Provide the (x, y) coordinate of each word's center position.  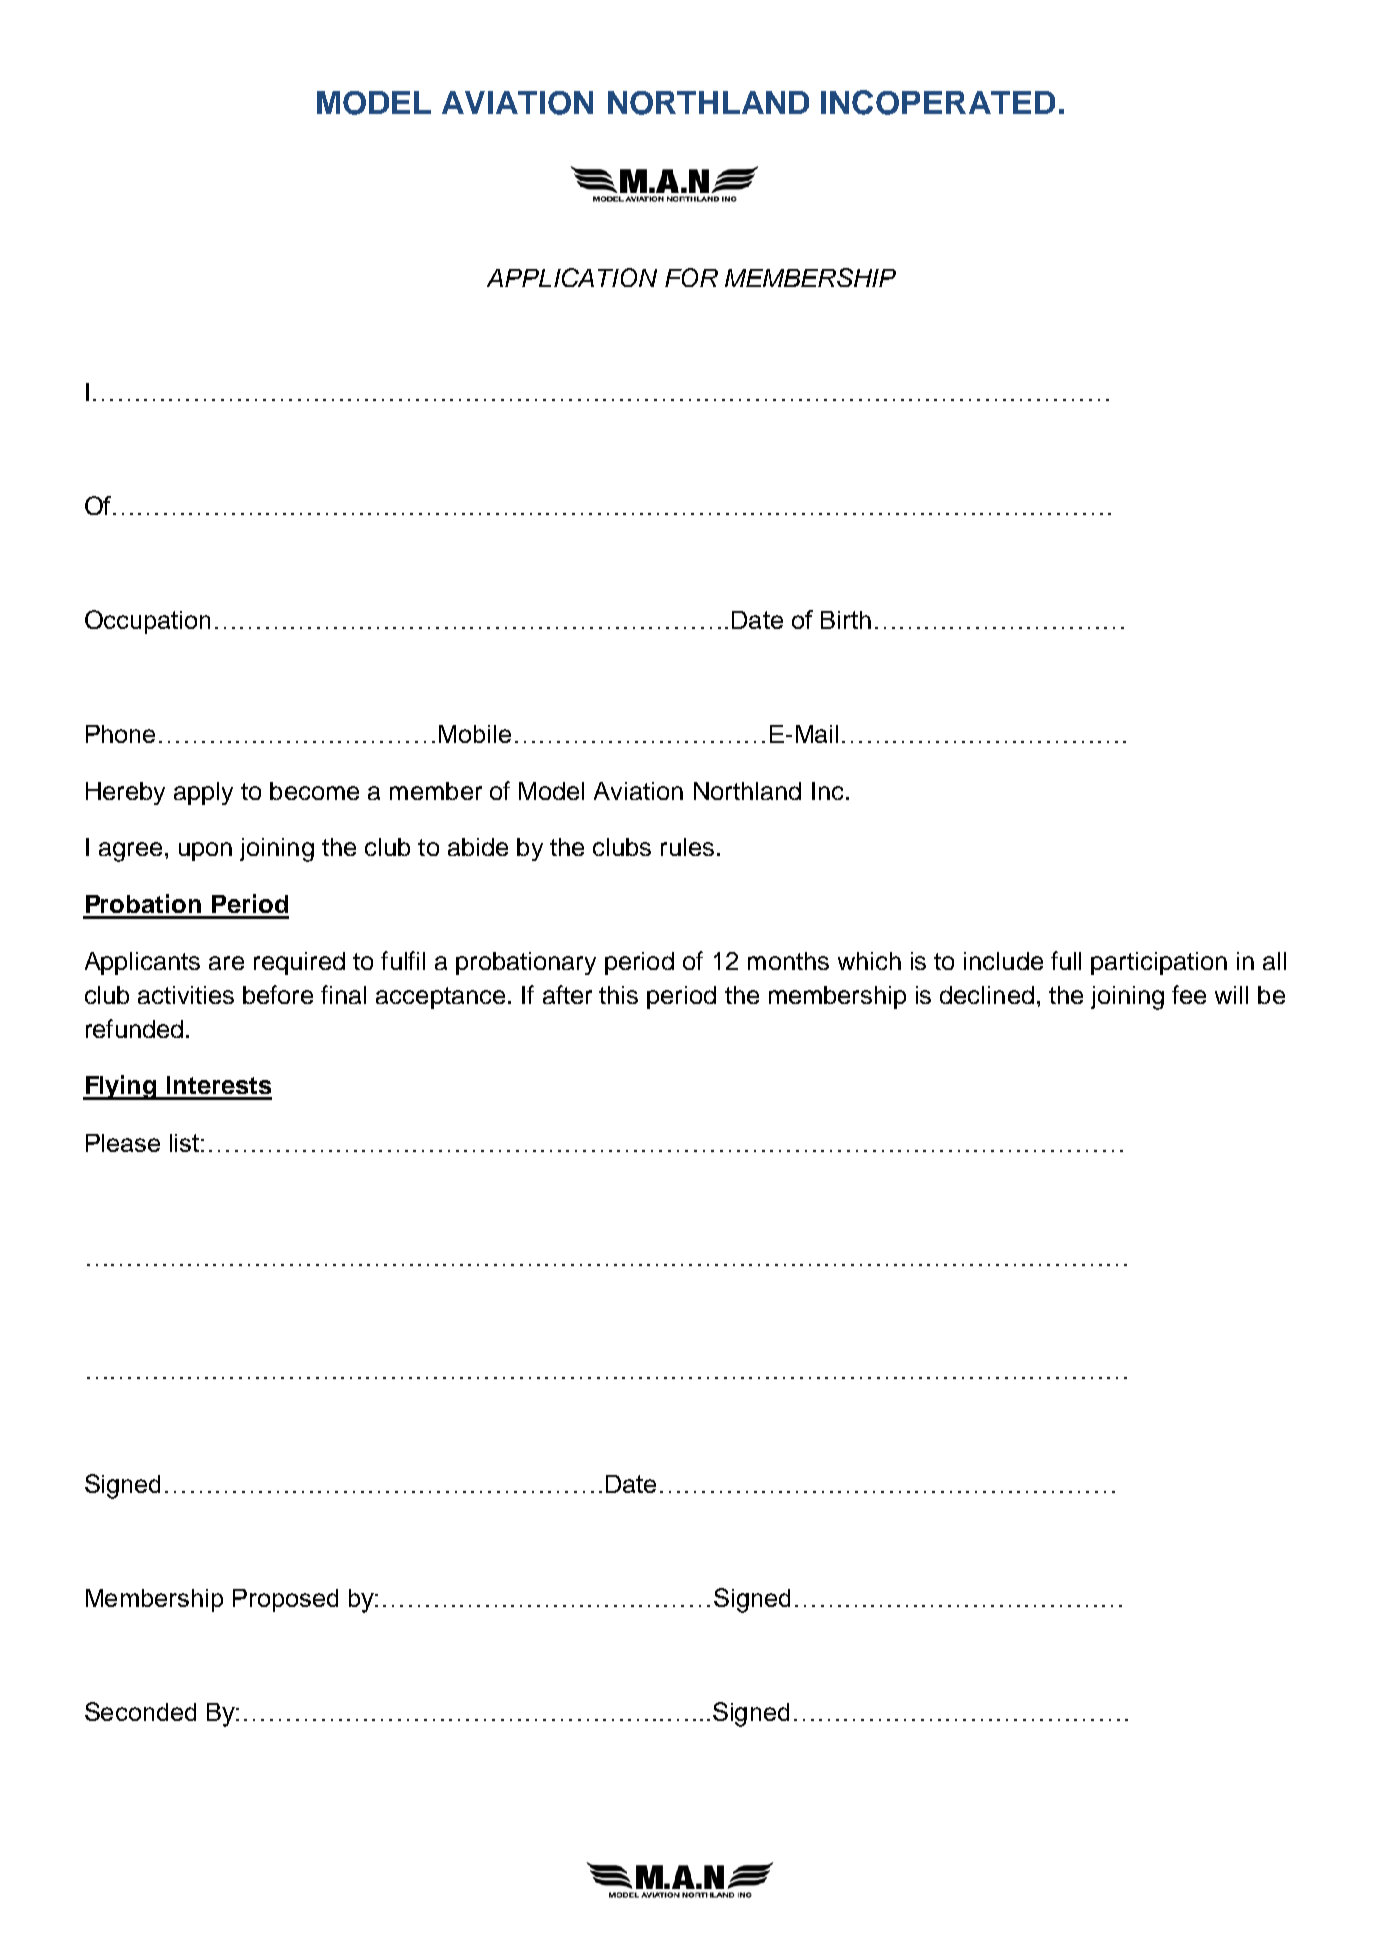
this (618, 995)
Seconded (140, 1711)
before (278, 994)
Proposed (285, 1600)
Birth (846, 620)
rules (687, 847)
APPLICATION (572, 277)
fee (1189, 994)
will (1231, 995)
